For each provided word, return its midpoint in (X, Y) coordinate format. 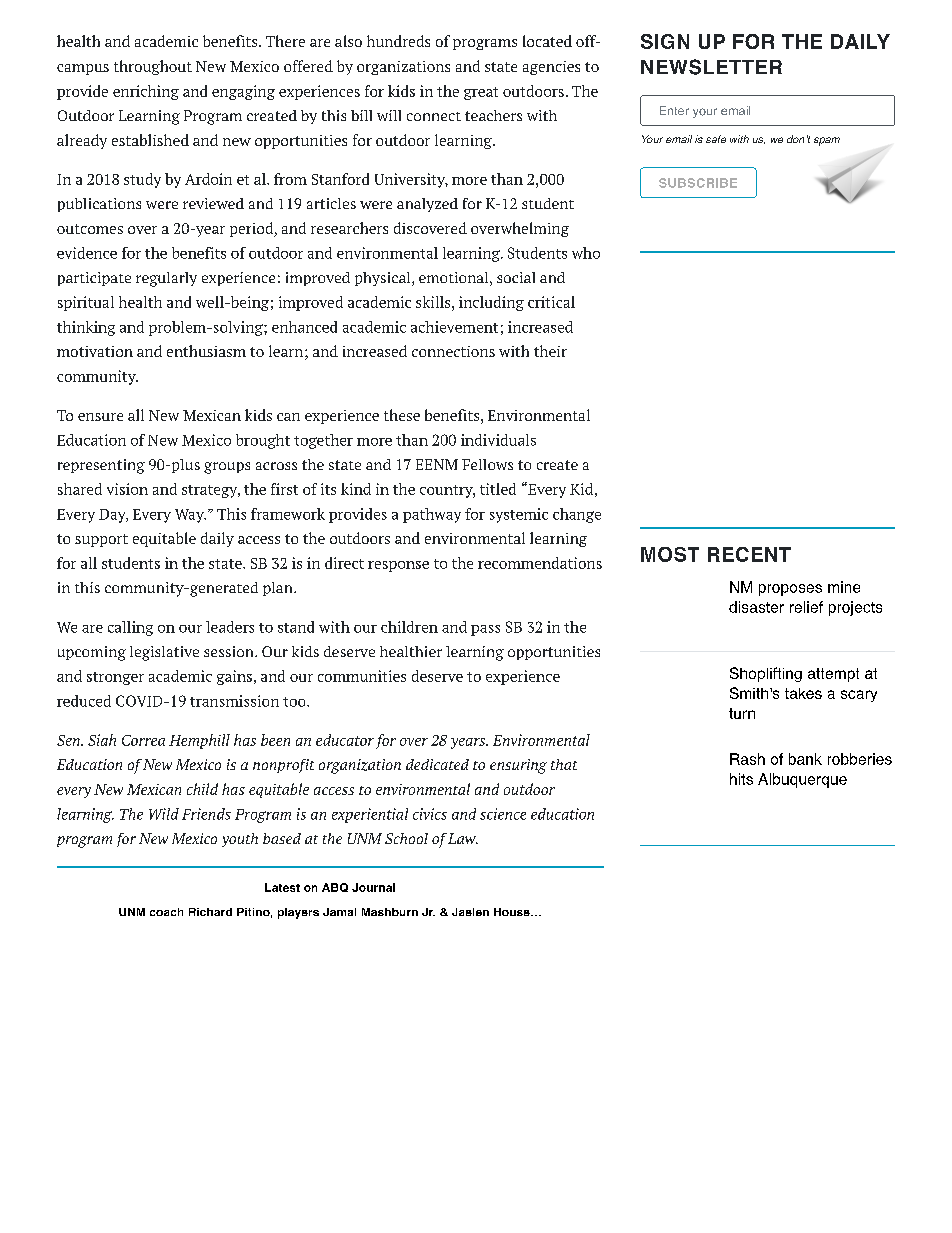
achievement (454, 327)
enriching (146, 92)
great (481, 93)
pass (485, 630)
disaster (756, 607)
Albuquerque (802, 780)
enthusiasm (206, 351)
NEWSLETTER (711, 67)
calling (130, 628)
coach (166, 912)
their (550, 351)
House (513, 912)
